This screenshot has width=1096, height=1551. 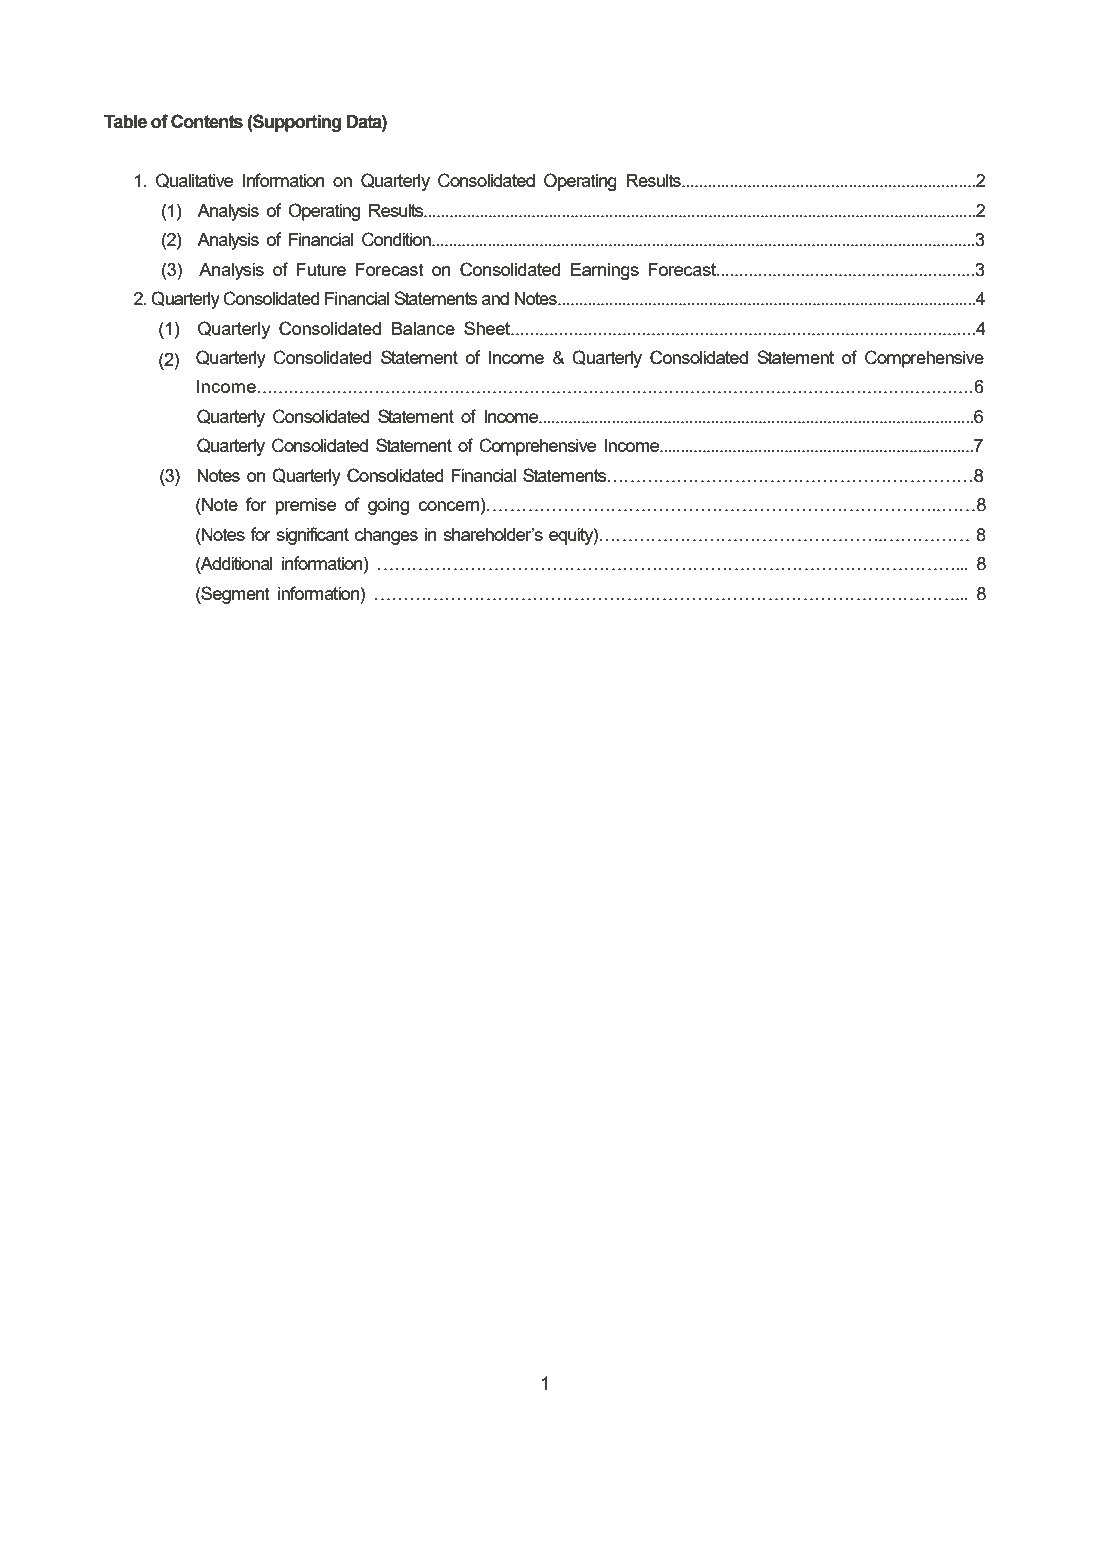 I want to click on Qualitative, so click(x=194, y=180).
